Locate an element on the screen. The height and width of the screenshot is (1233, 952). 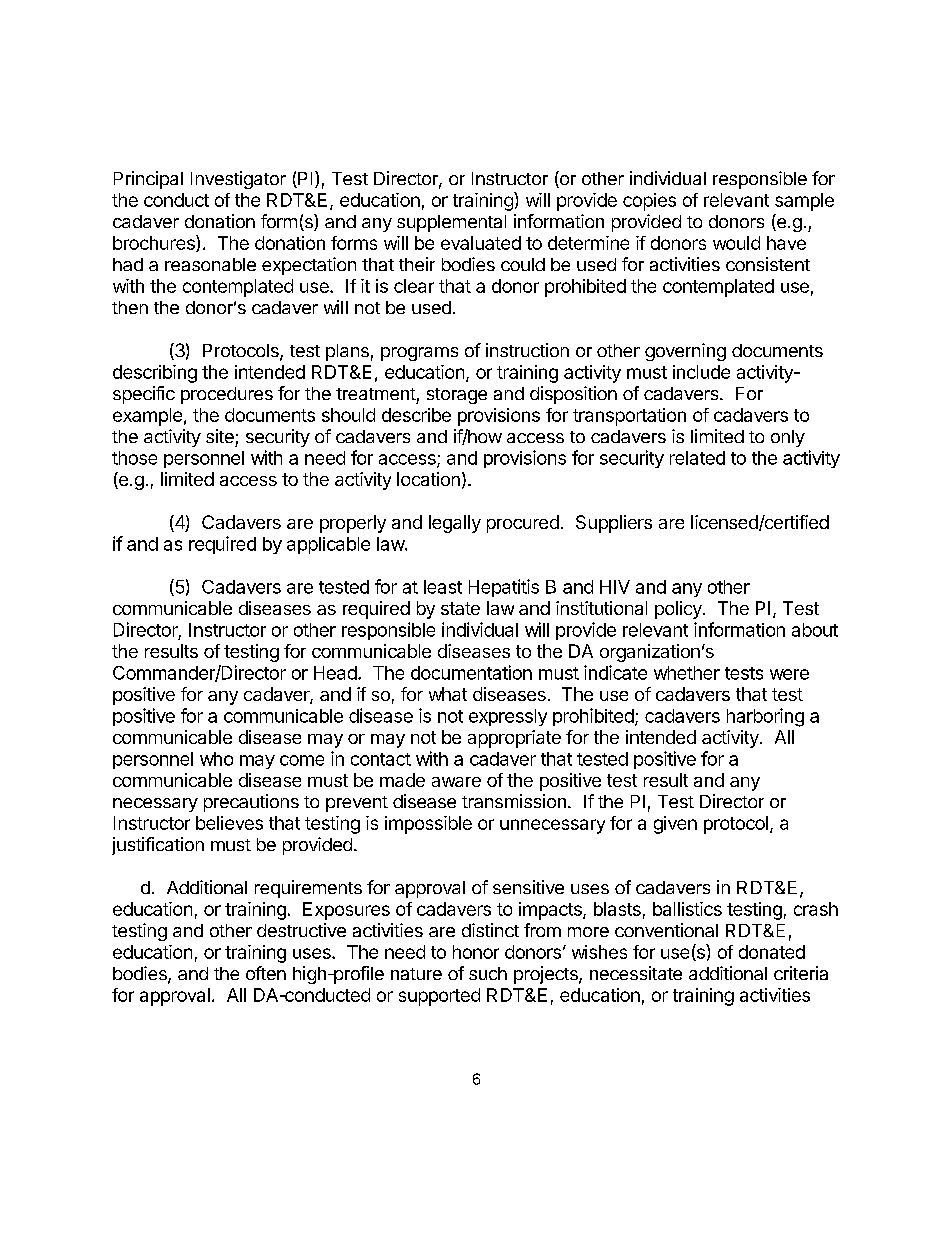
storage is located at coordinates (457, 396).
